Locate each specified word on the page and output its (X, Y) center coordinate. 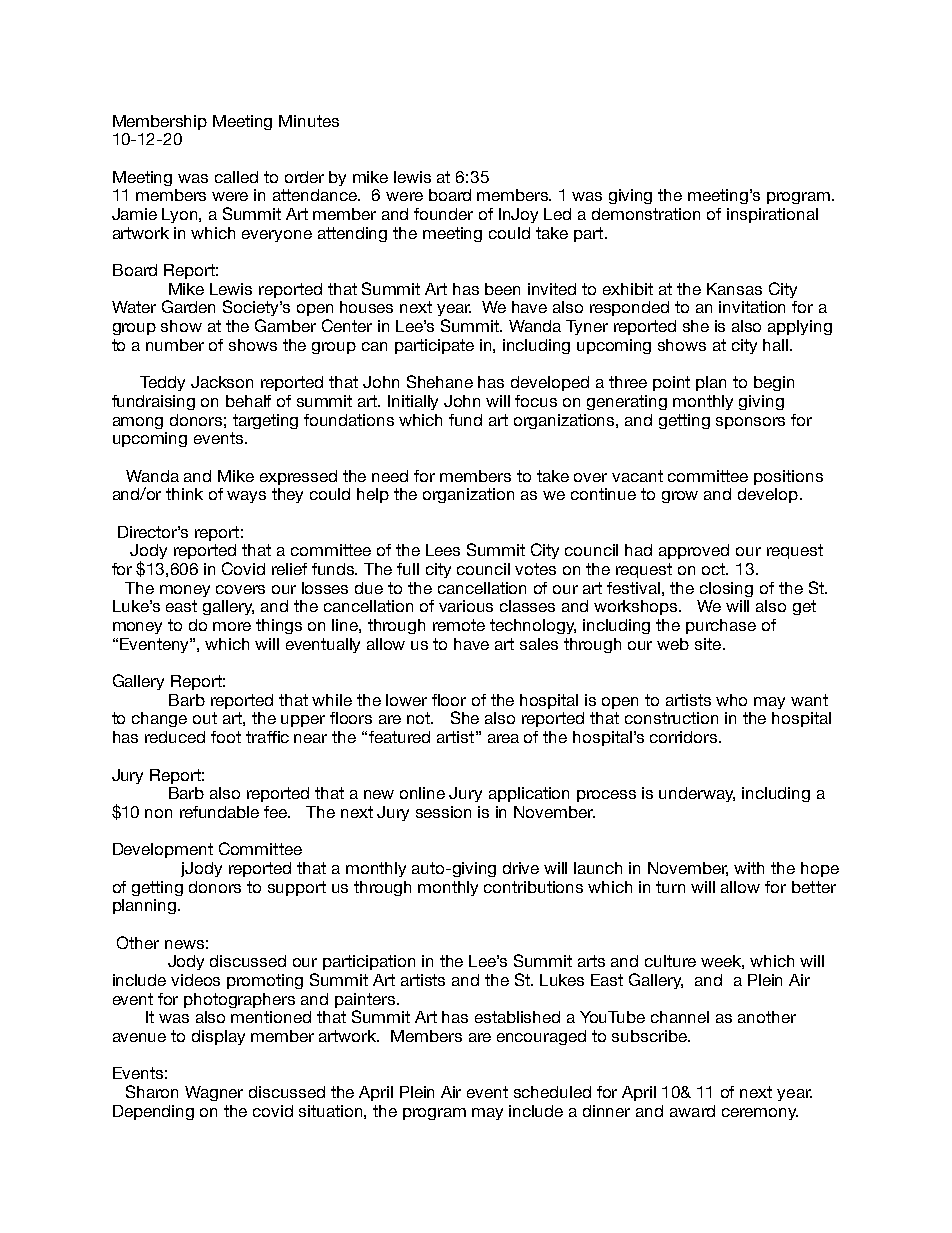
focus (536, 401)
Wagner (214, 1093)
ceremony (760, 1114)
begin (774, 383)
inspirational (772, 215)
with (749, 868)
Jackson (222, 382)
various (466, 606)
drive (521, 868)
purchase (721, 626)
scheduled (552, 1092)
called (236, 177)
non (158, 813)
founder (443, 214)
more (232, 626)
